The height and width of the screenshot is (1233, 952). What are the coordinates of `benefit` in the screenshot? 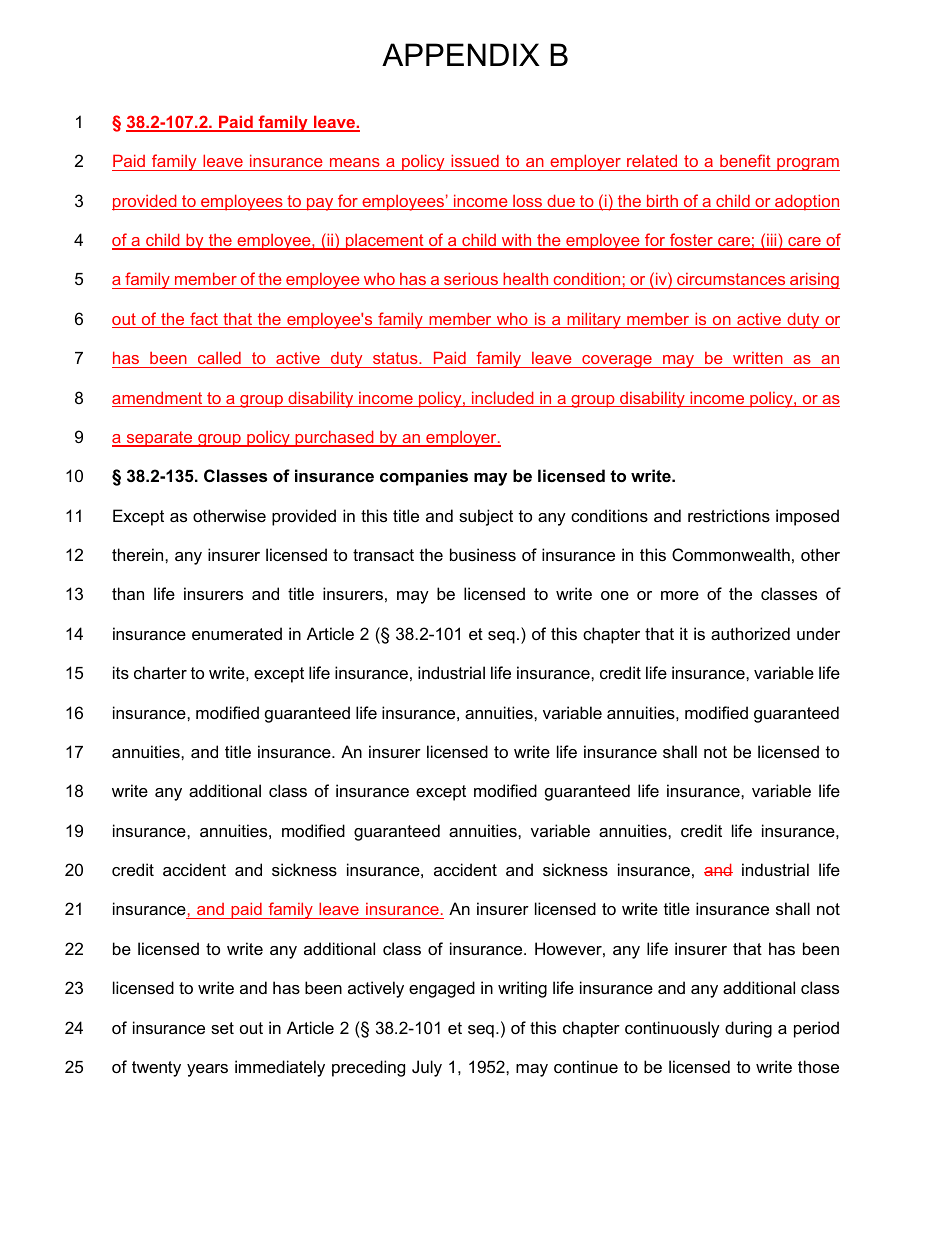 It's located at (745, 160).
